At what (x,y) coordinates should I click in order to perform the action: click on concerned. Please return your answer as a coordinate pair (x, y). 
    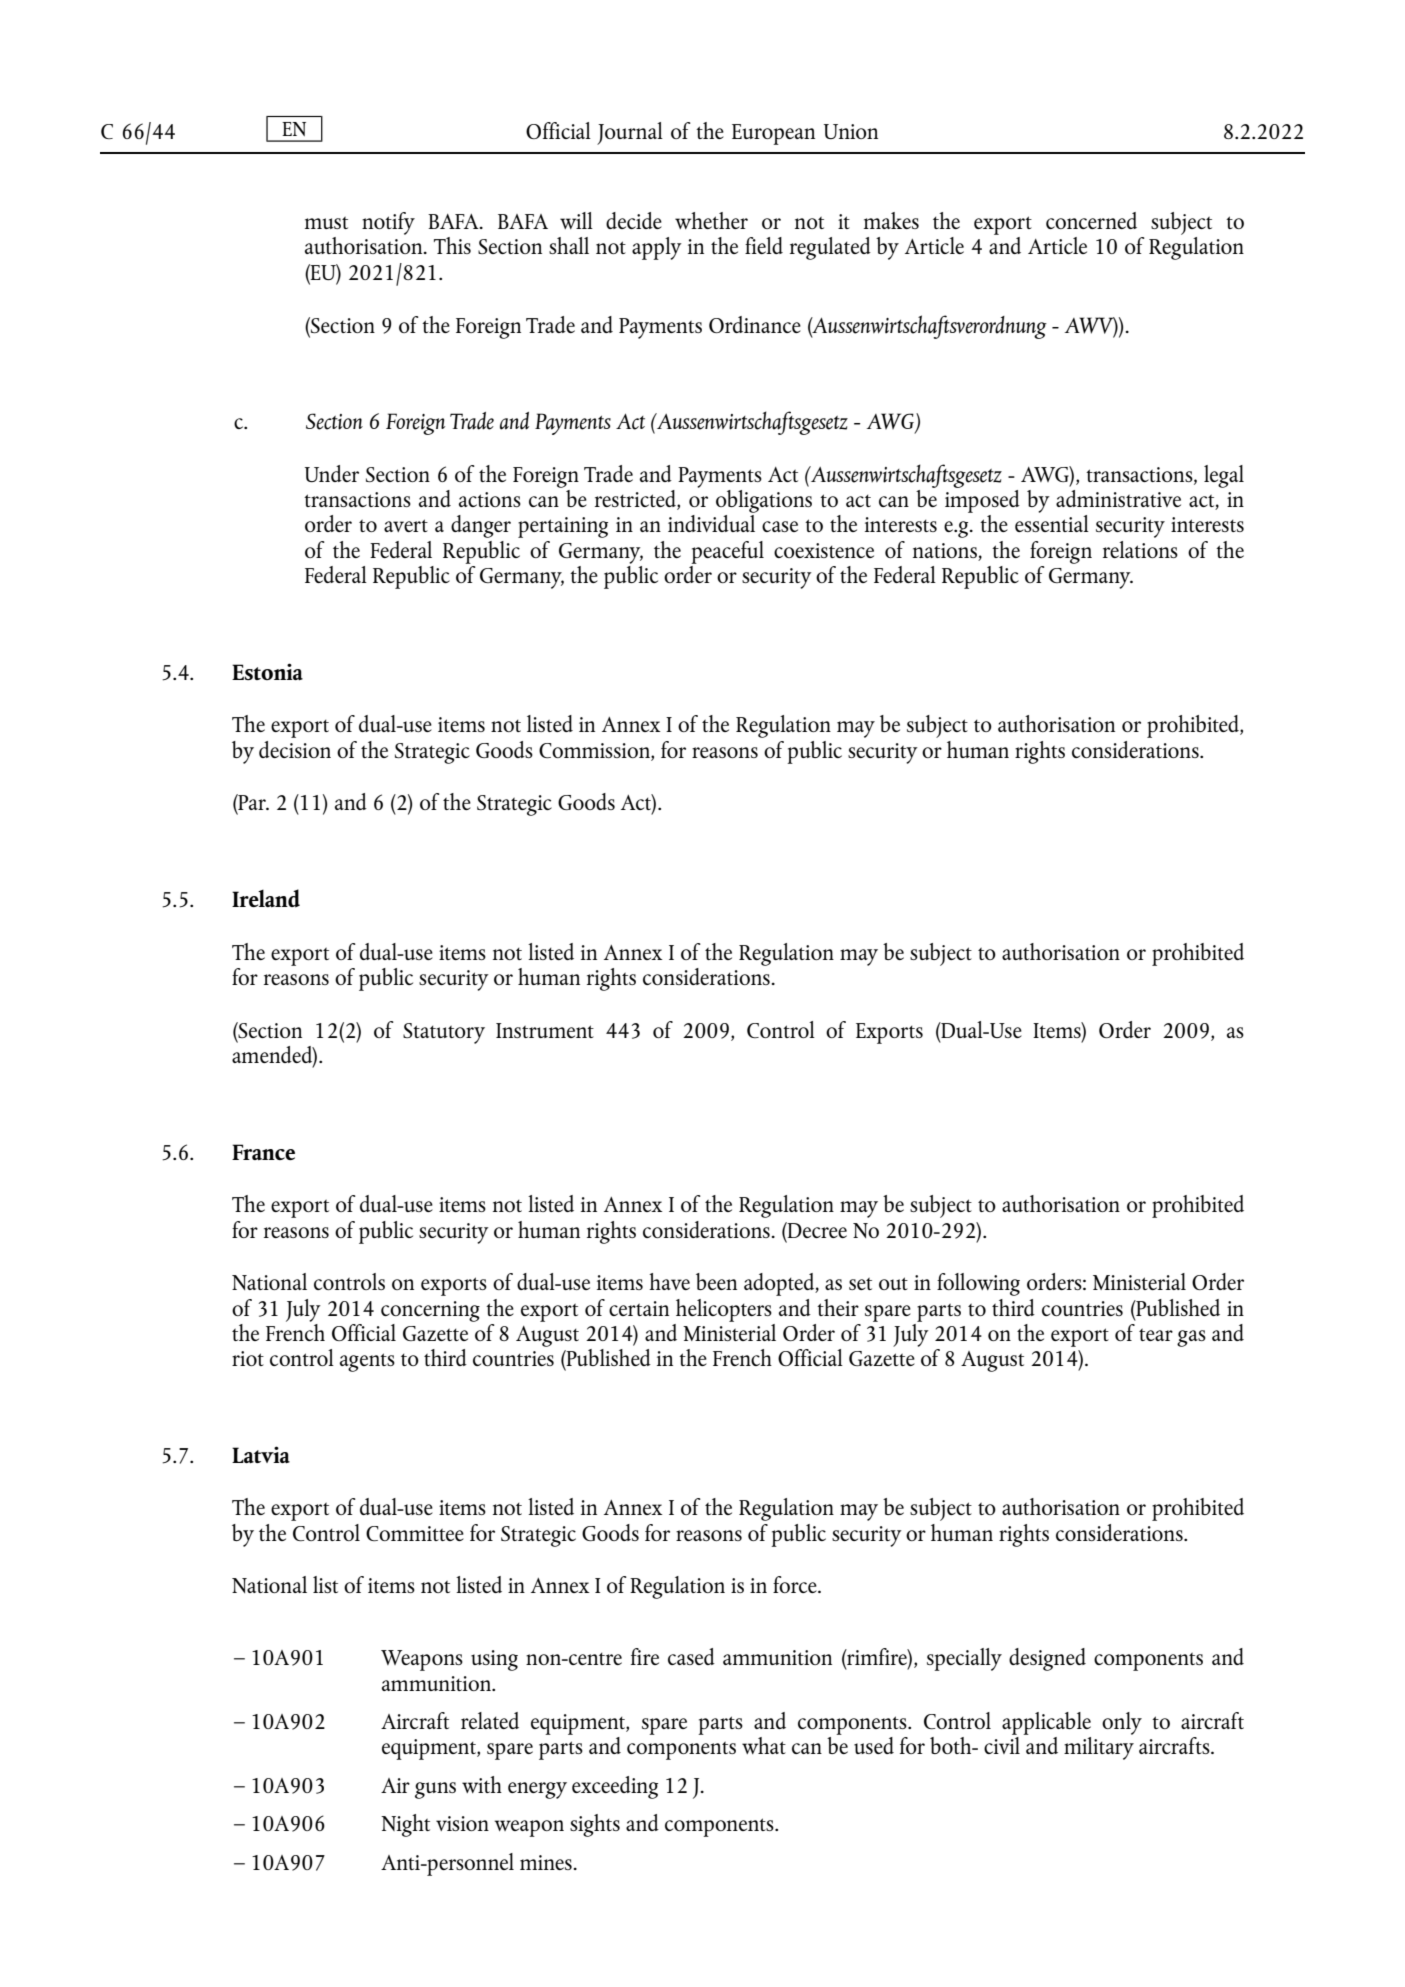
    Looking at the image, I should click on (1091, 220).
